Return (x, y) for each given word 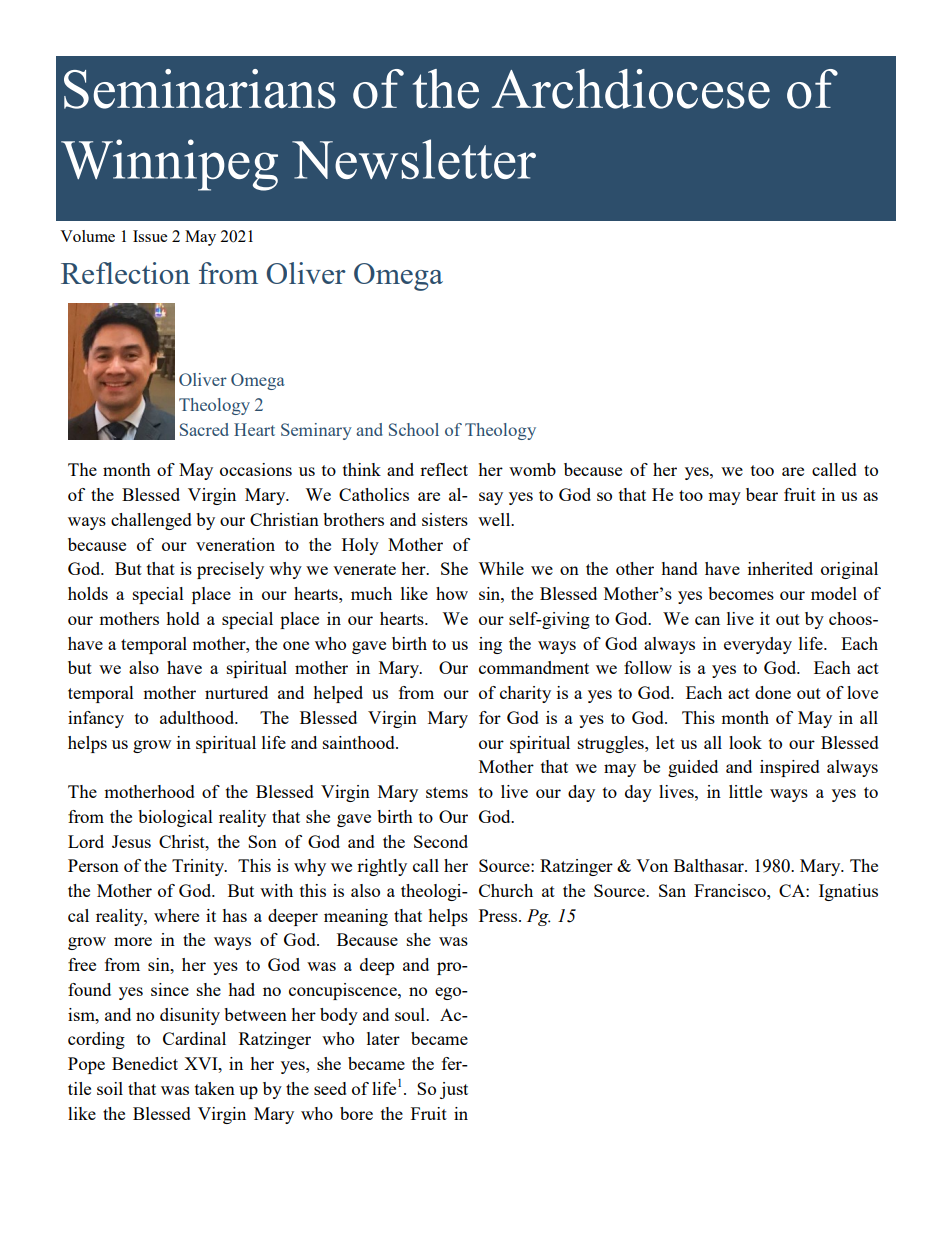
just (454, 1090)
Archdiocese (631, 89)
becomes (741, 593)
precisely (230, 570)
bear (762, 494)
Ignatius (848, 892)
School (414, 429)
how (452, 593)
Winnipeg (169, 165)
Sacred (204, 429)
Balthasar (710, 865)
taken (215, 1088)
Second (441, 841)
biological (175, 818)
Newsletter (414, 159)
